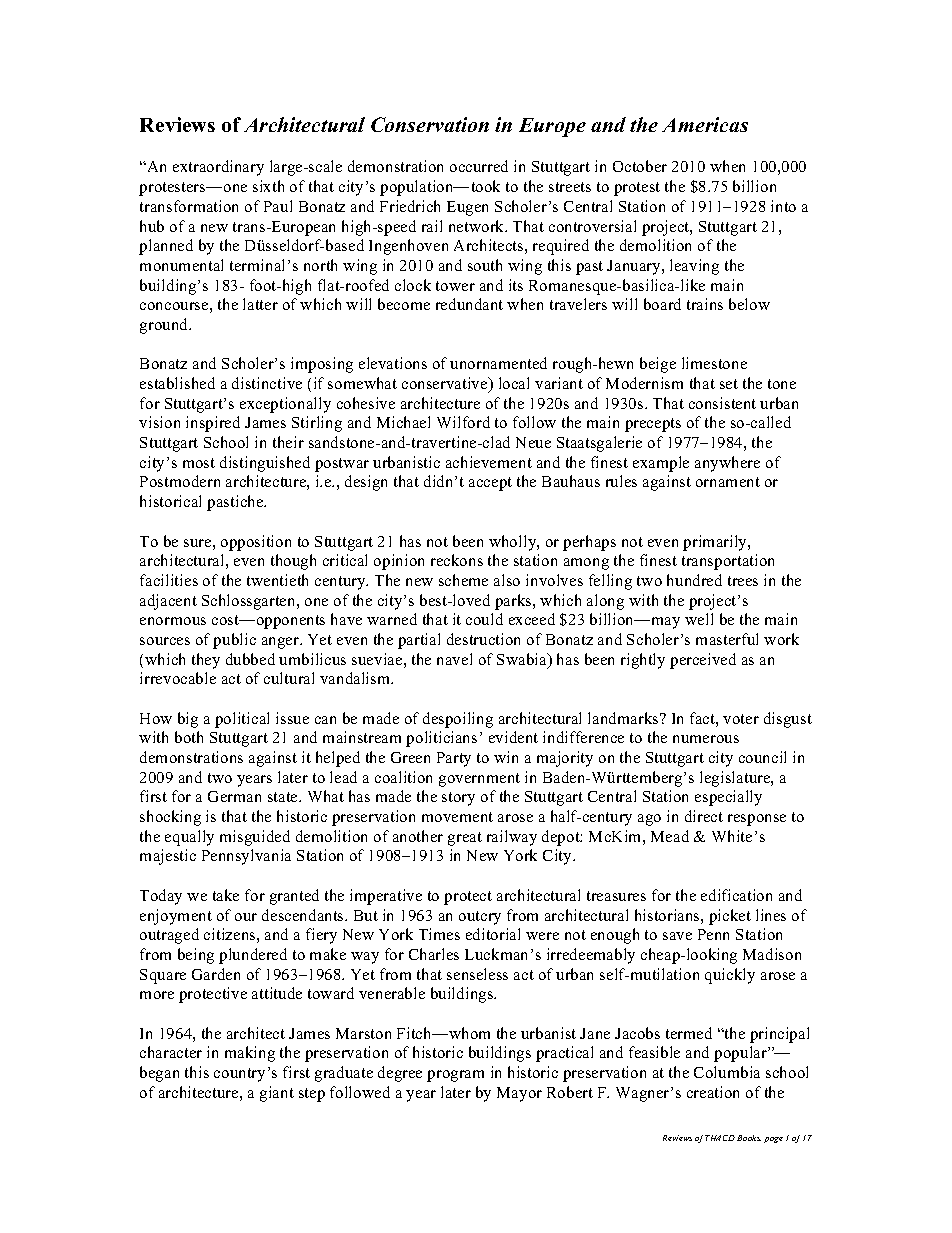 This document has height=1233, width=952. I want to click on numerous, so click(706, 739).
